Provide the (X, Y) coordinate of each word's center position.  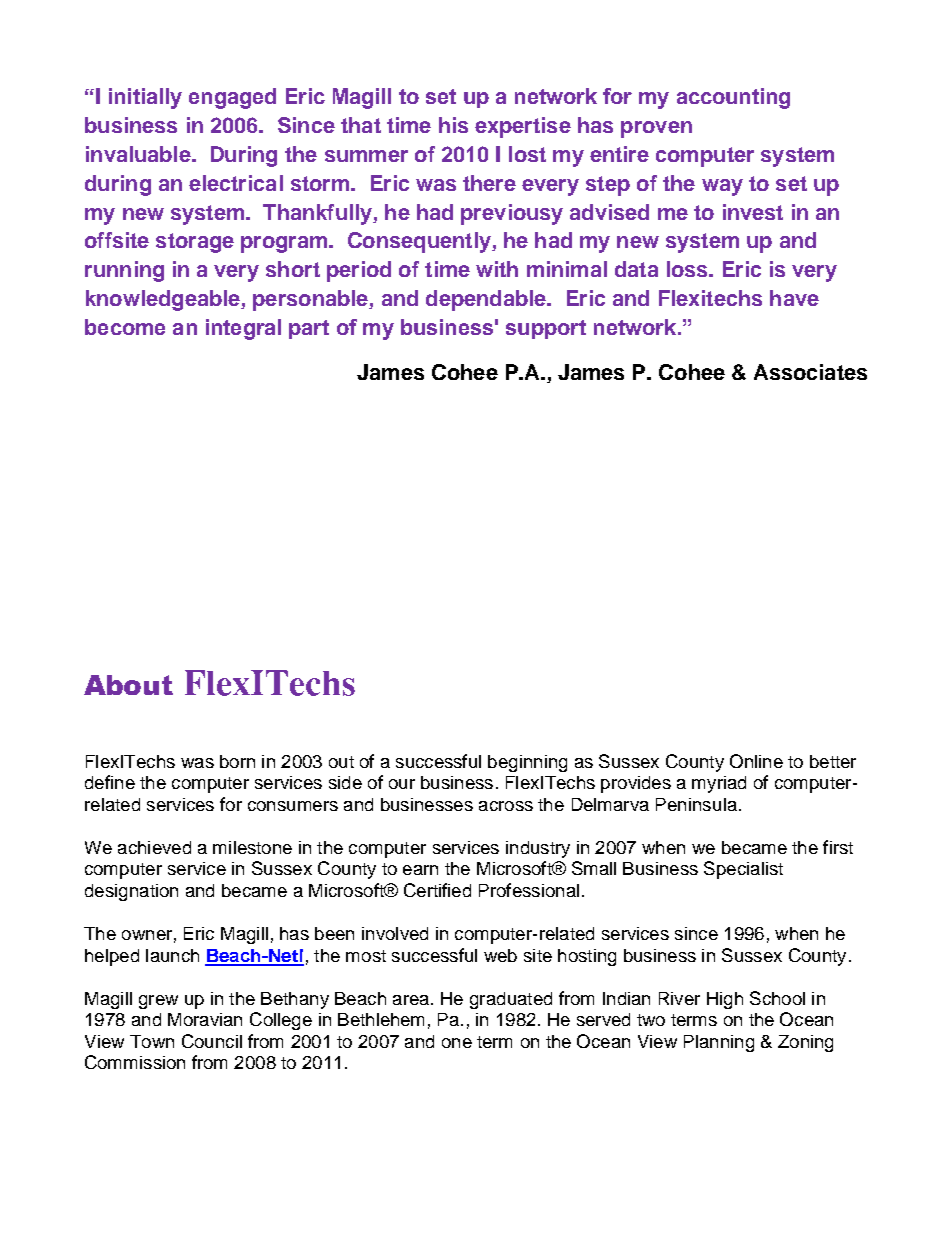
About (128, 685)
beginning (527, 763)
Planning (719, 1043)
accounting (733, 98)
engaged (232, 98)
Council (212, 1041)
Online (756, 761)
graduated (511, 1000)
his (453, 125)
